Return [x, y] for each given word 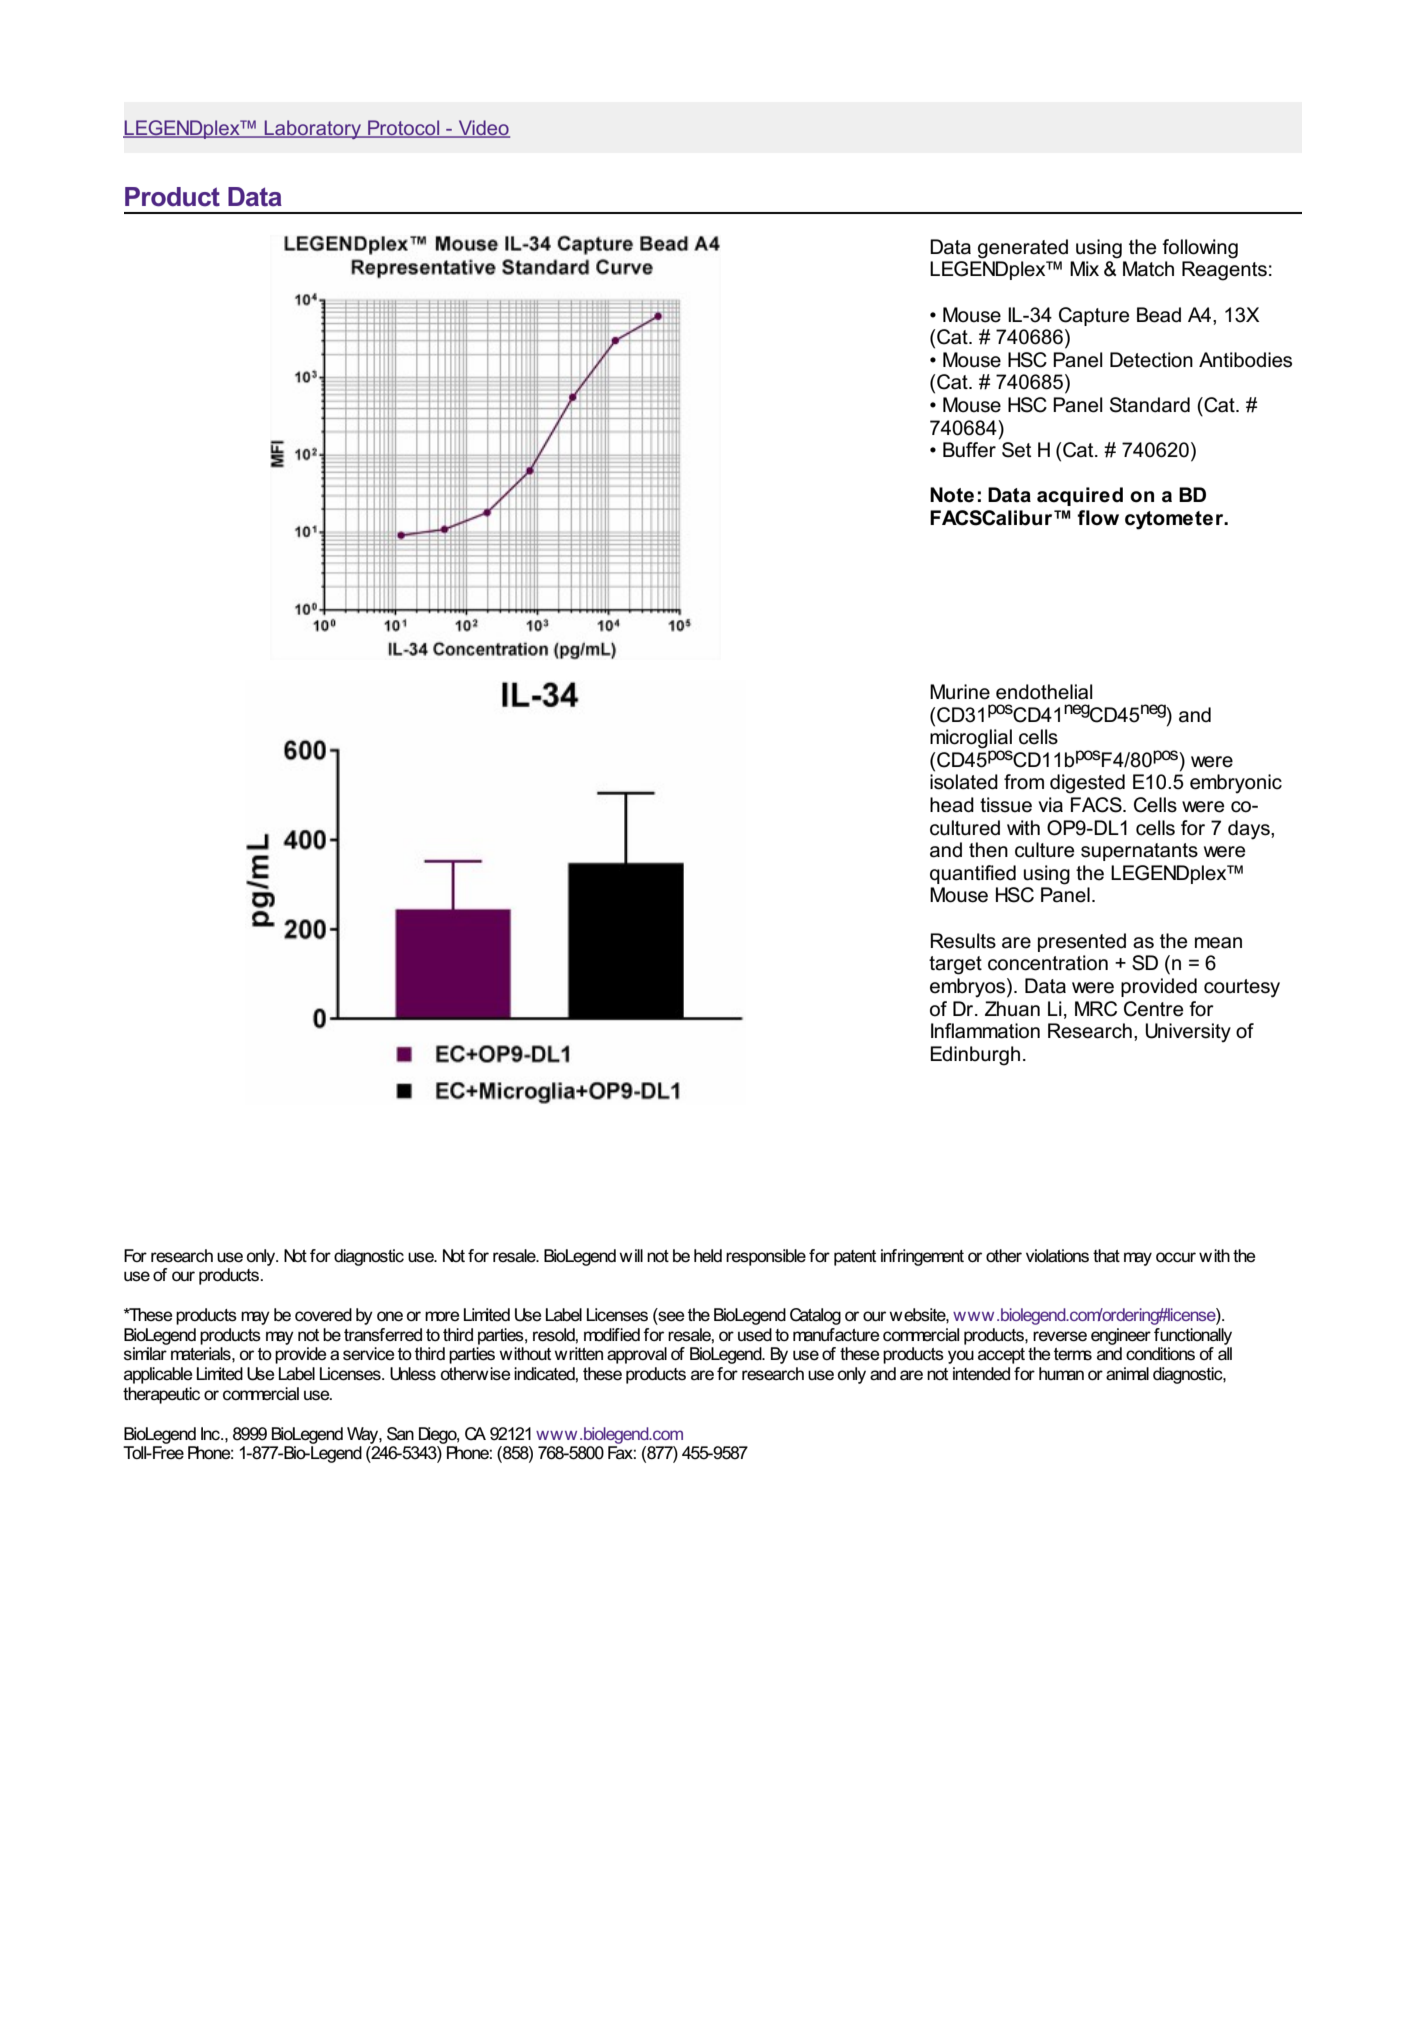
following [1200, 249]
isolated [964, 782]
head [952, 805]
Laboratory [313, 129]
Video [483, 129]
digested [1087, 784]
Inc [211, 1433]
